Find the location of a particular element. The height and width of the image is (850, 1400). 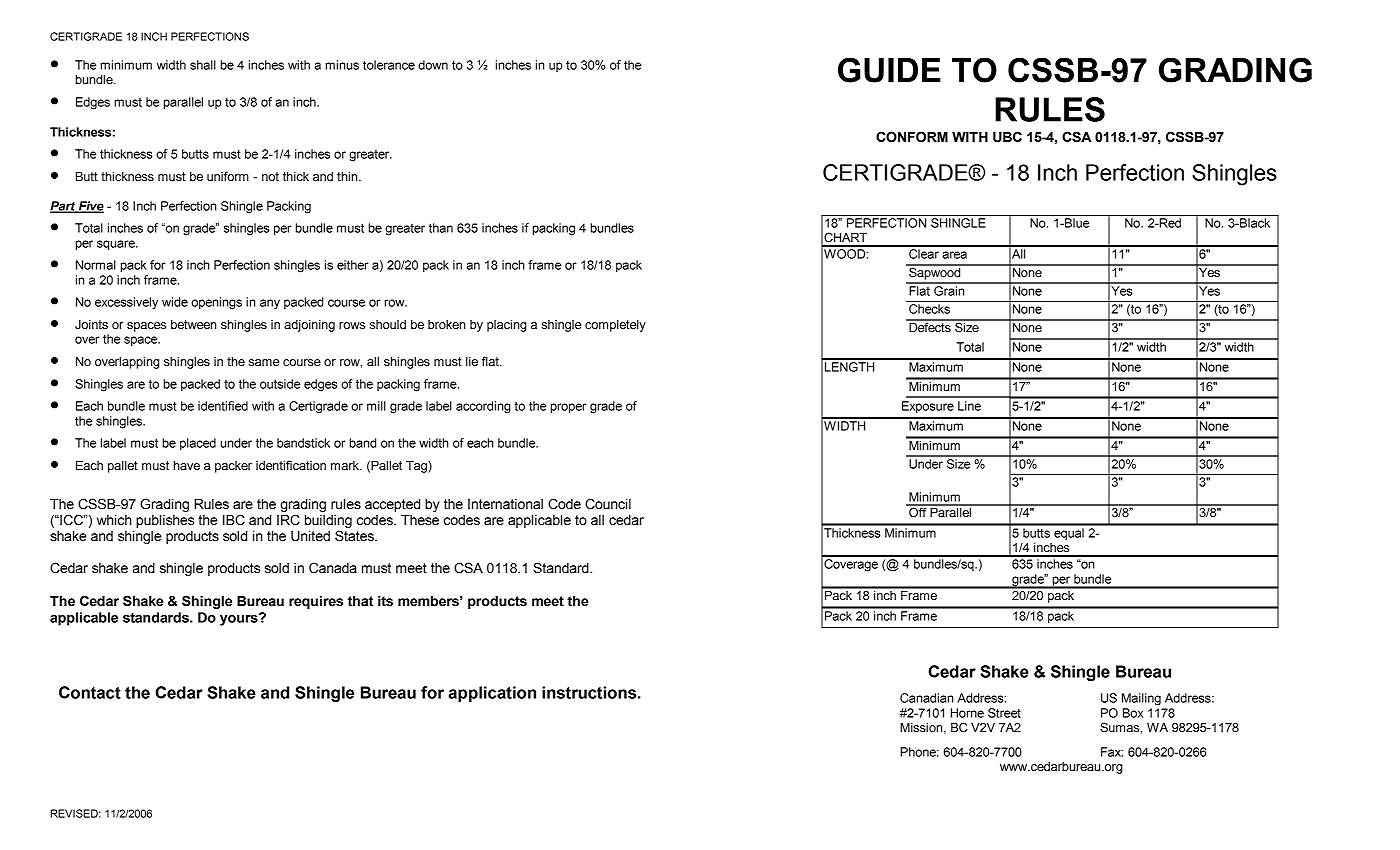

area is located at coordinates (954, 255).
